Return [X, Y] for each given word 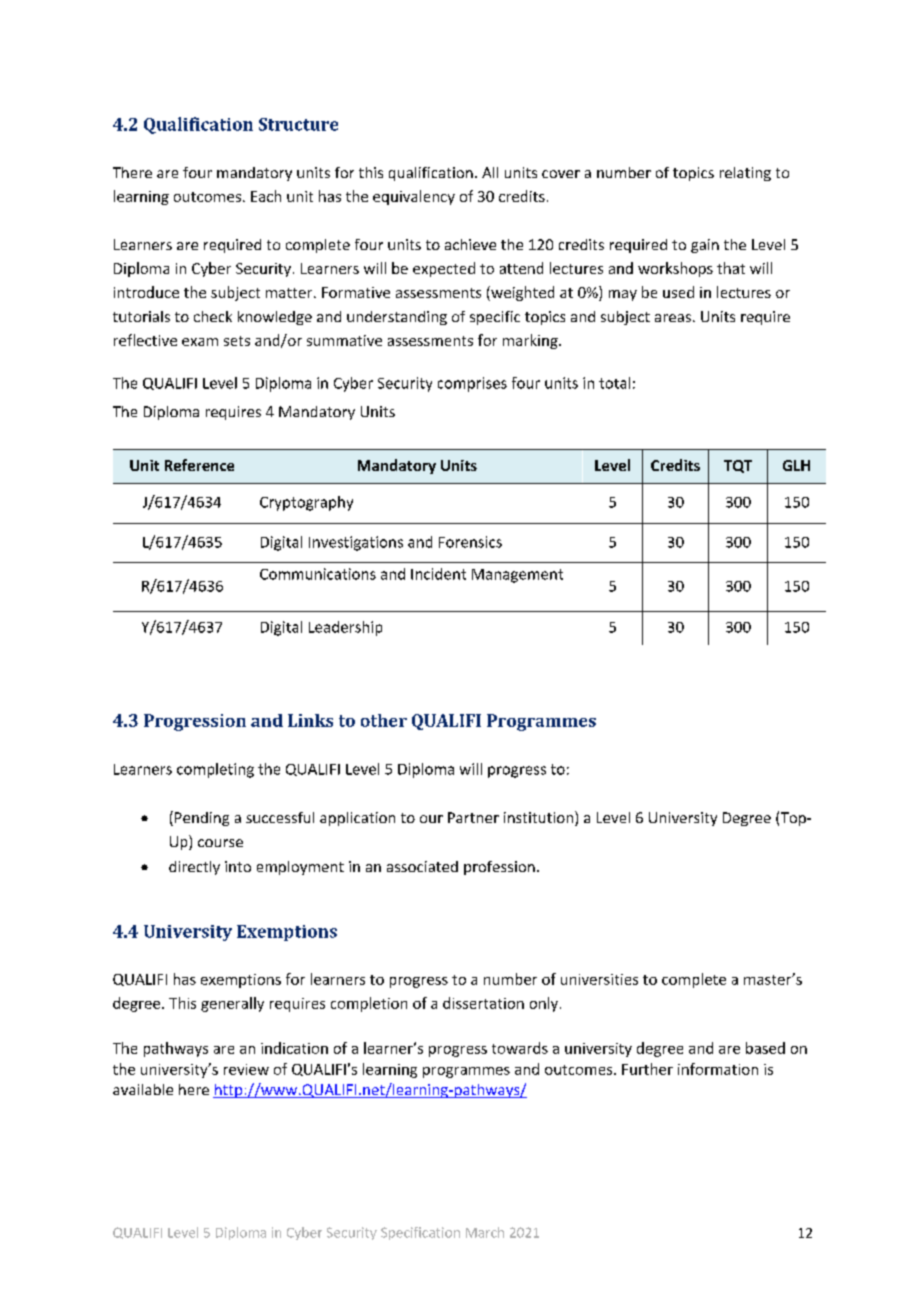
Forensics [470, 542]
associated [422, 866]
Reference [199, 465]
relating [745, 174]
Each [266, 196]
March [485, 1232]
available [143, 1089]
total [614, 383]
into [238, 866]
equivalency [414, 197]
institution [540, 818]
